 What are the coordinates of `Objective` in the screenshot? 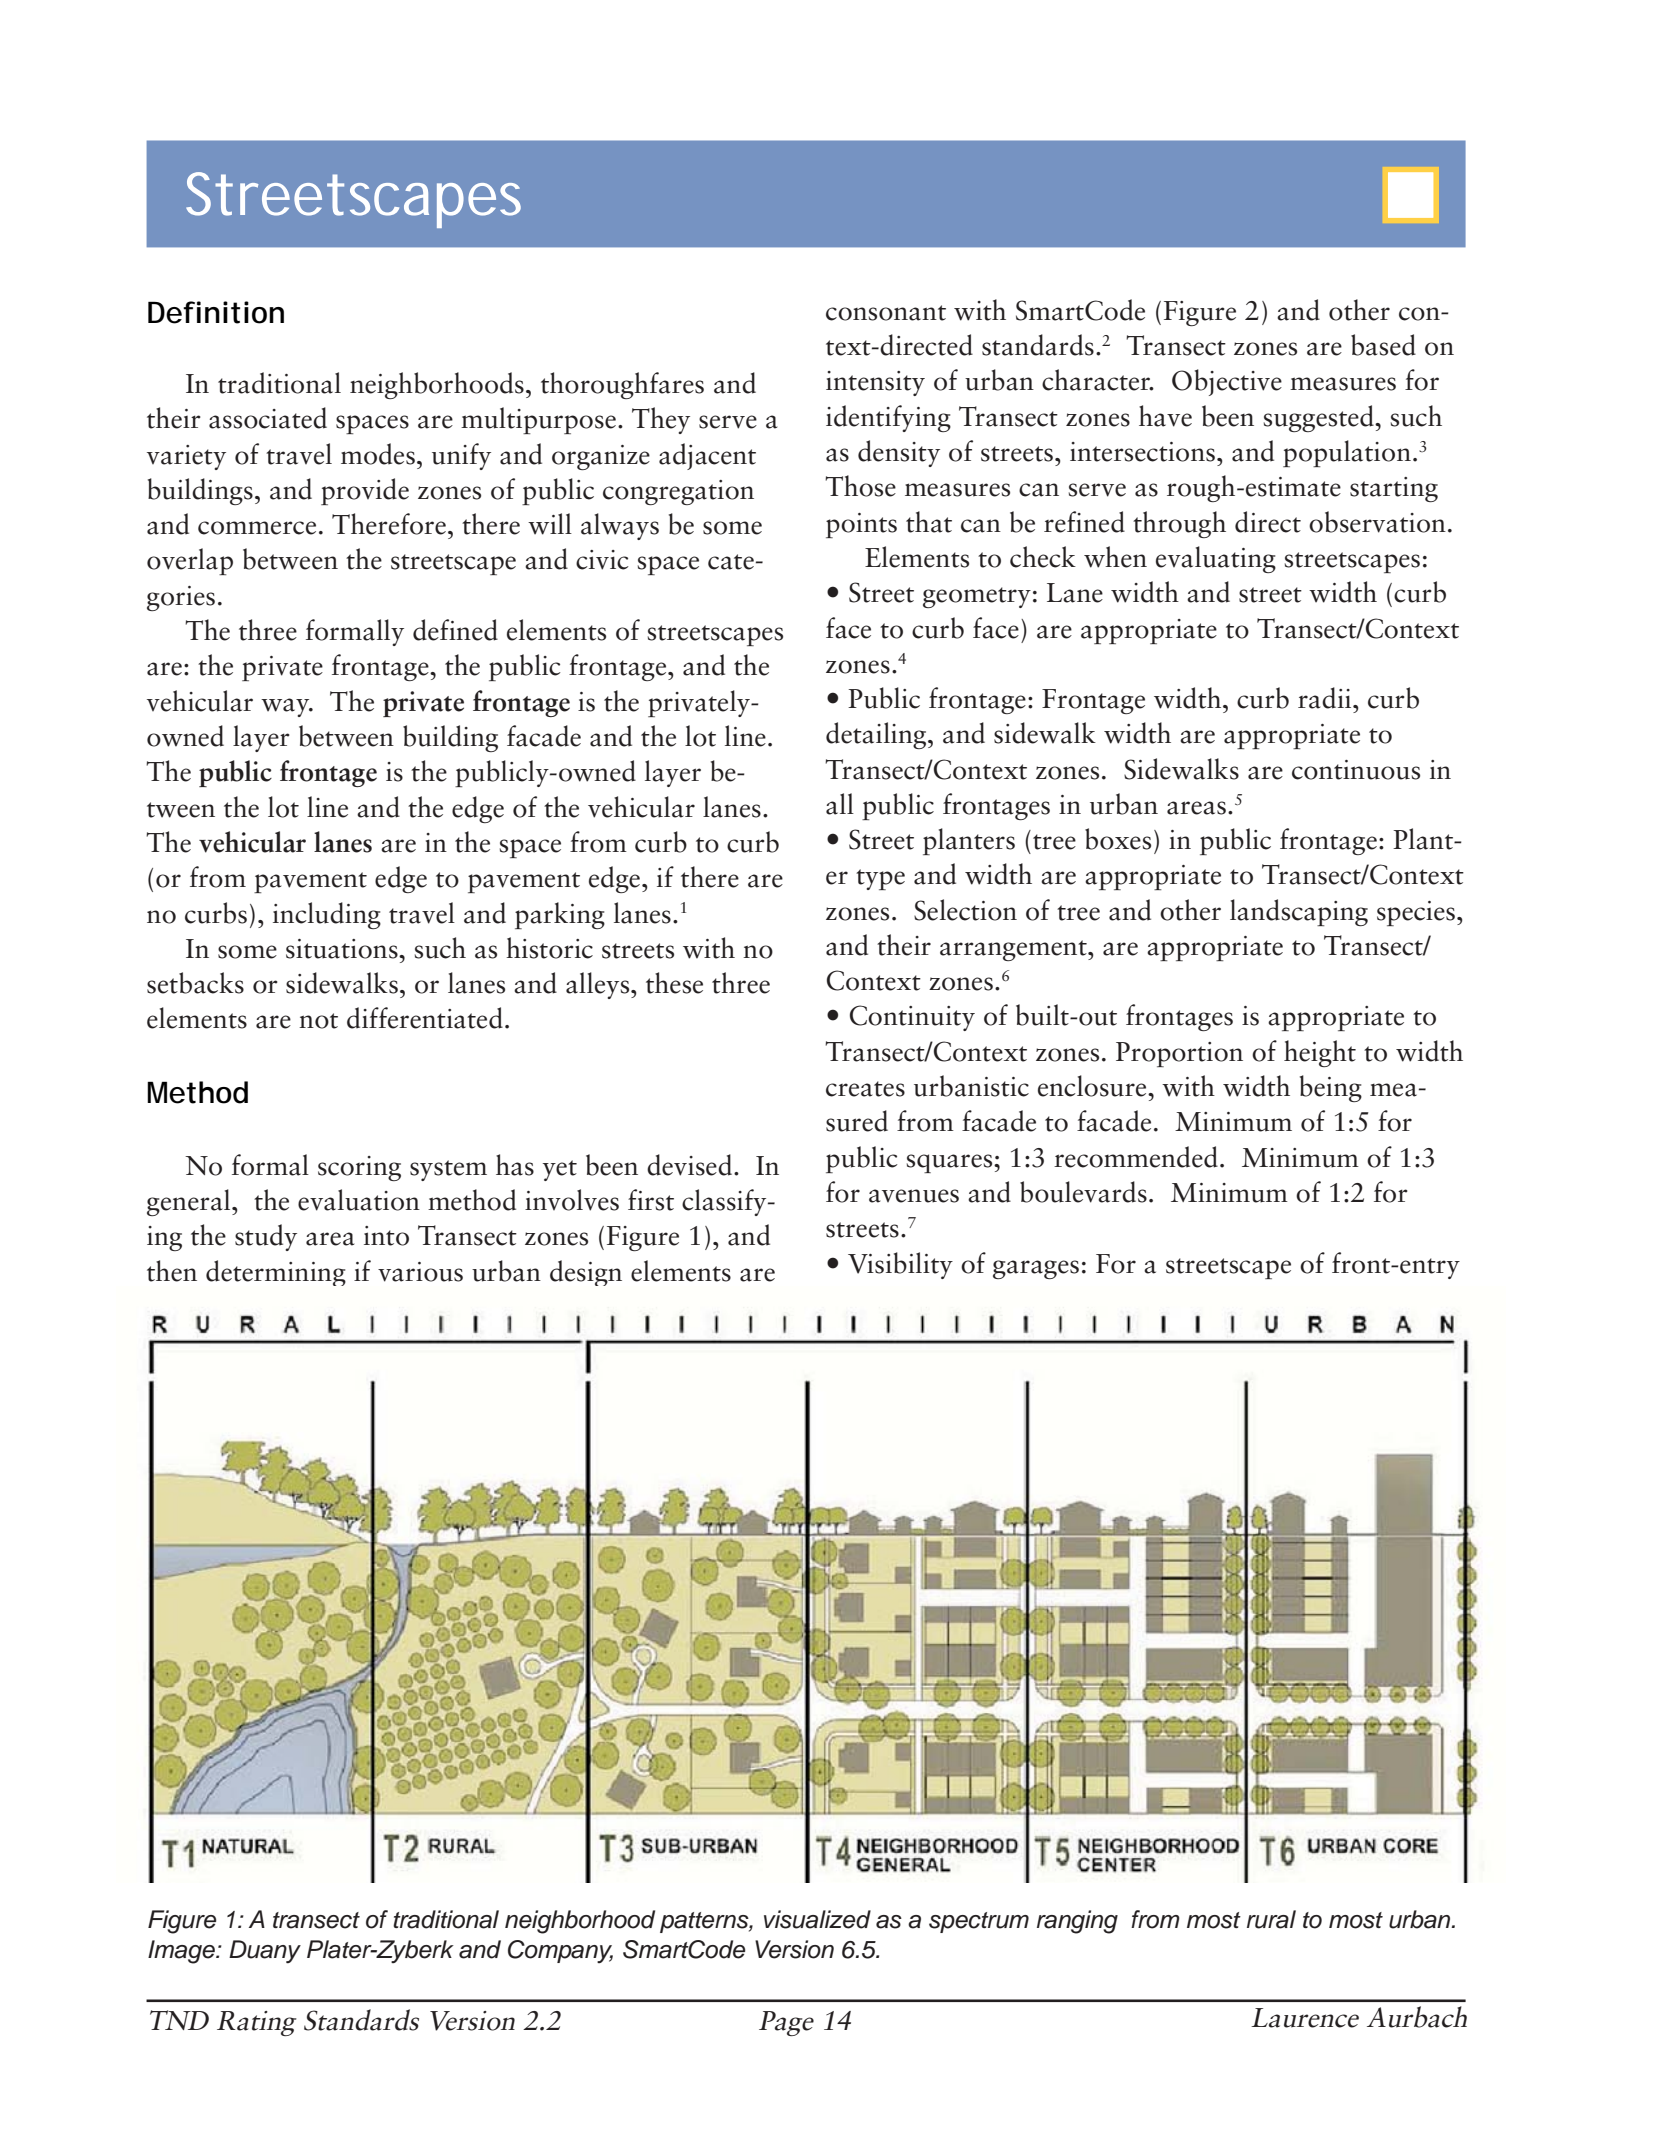 It's located at (1227, 382).
